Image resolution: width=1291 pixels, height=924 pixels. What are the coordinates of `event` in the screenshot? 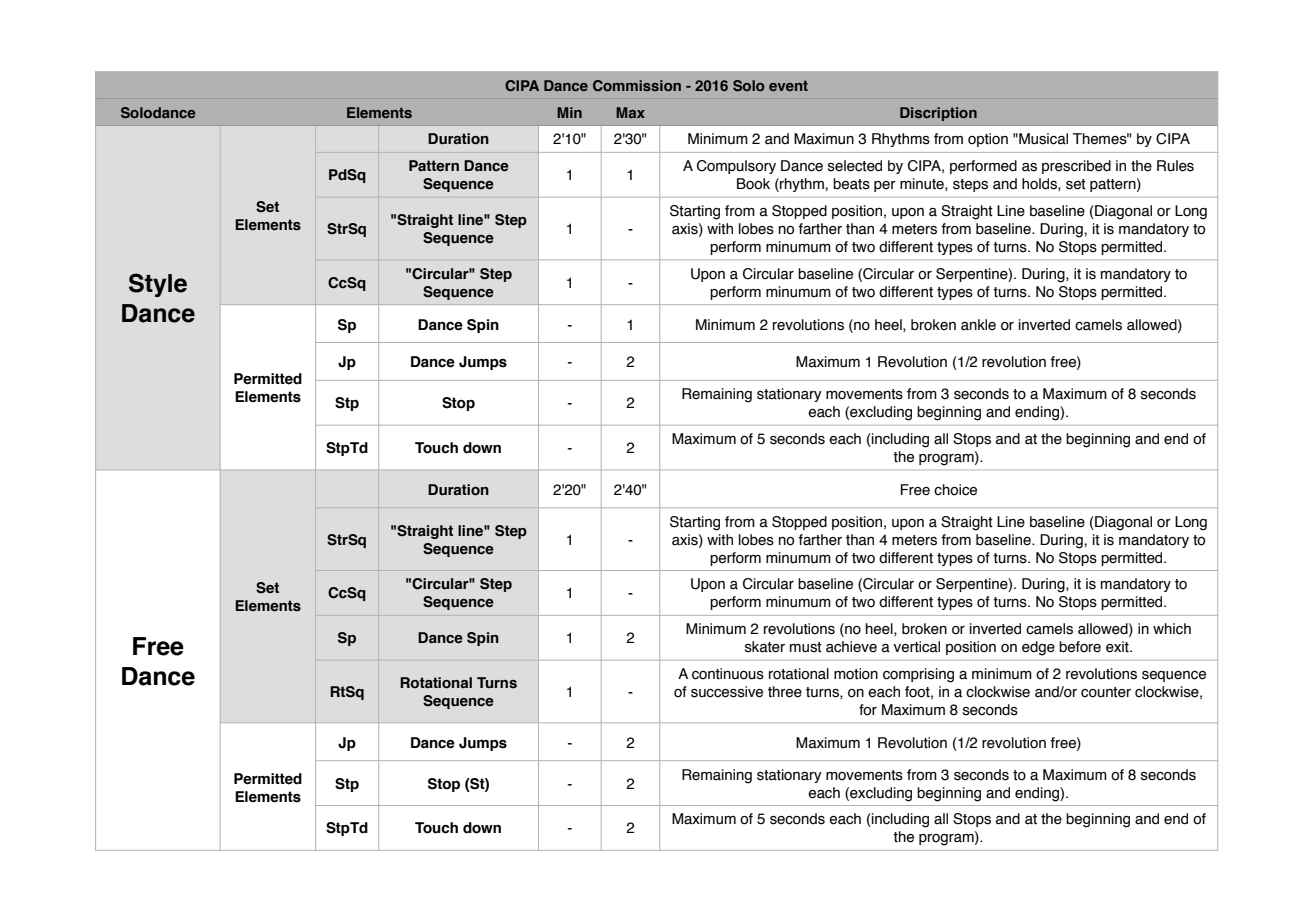 It's located at (788, 85).
